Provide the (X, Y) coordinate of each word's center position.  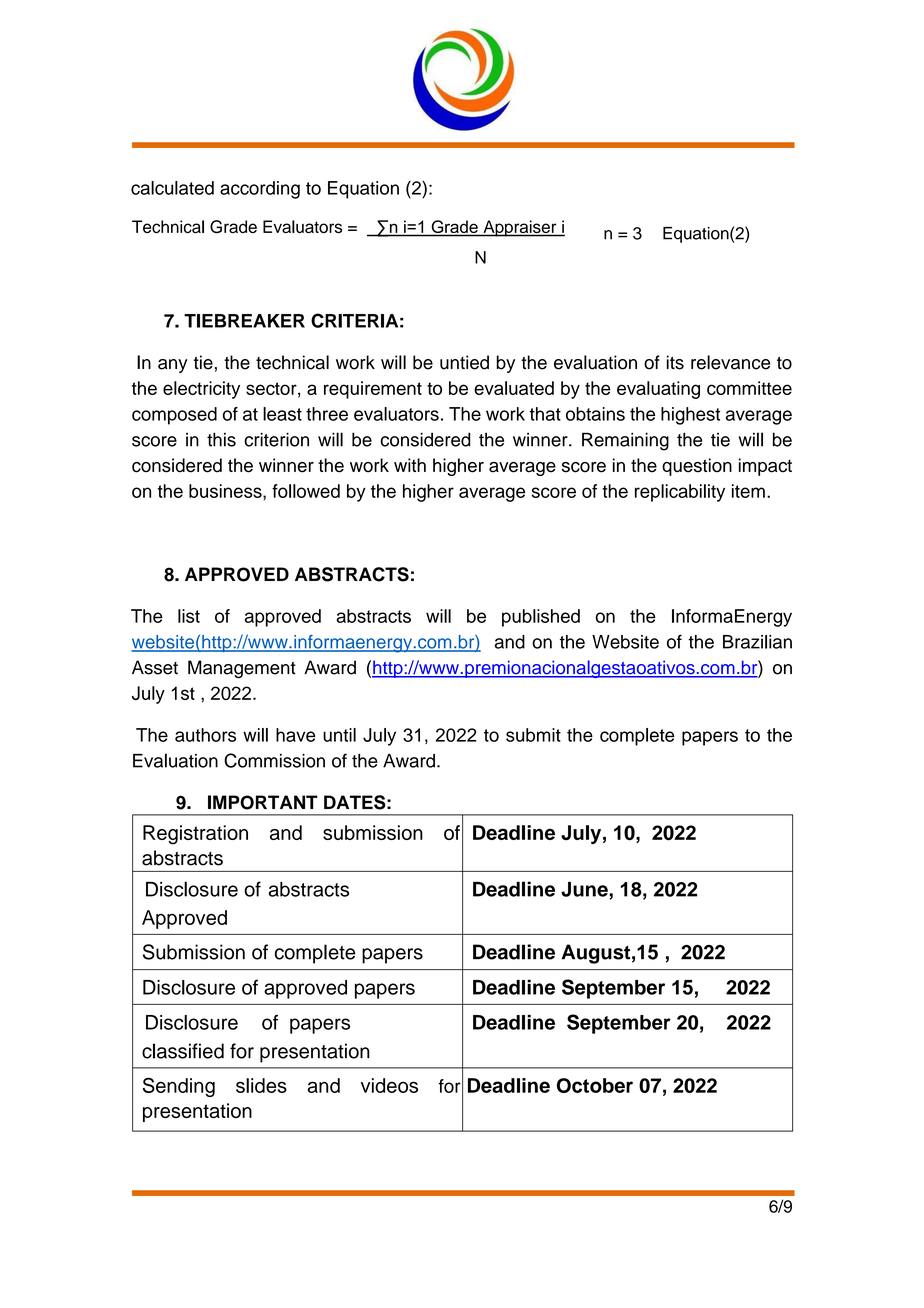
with (410, 465)
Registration (195, 835)
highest (690, 416)
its (675, 362)
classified (183, 1051)
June (584, 889)
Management (242, 669)
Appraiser (520, 228)
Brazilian (757, 642)
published (541, 618)
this (221, 439)
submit (533, 735)
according (260, 190)
